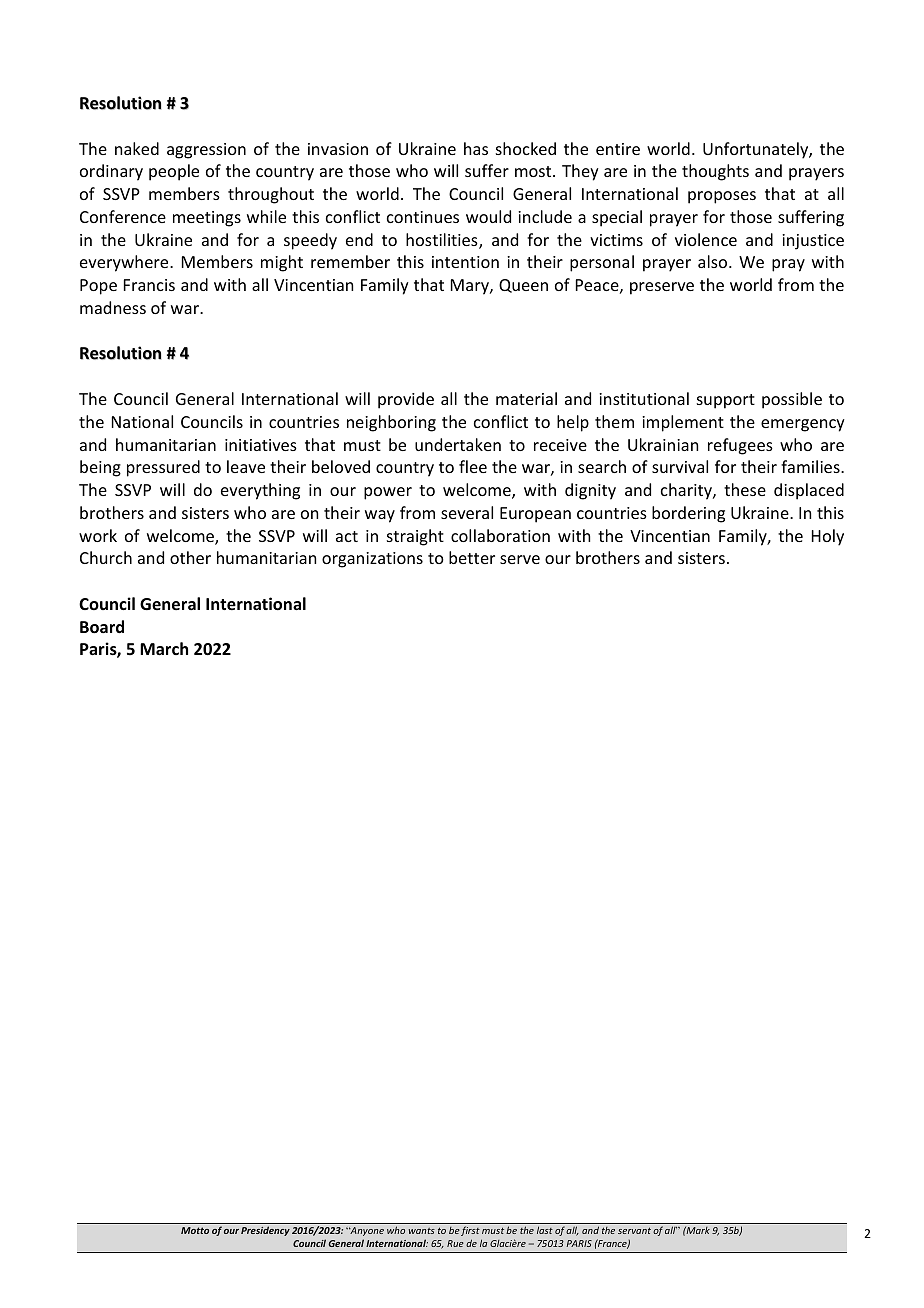 This screenshot has height=1308, width=924. What do you see at coordinates (476, 148) in the screenshot?
I see `has` at bounding box center [476, 148].
